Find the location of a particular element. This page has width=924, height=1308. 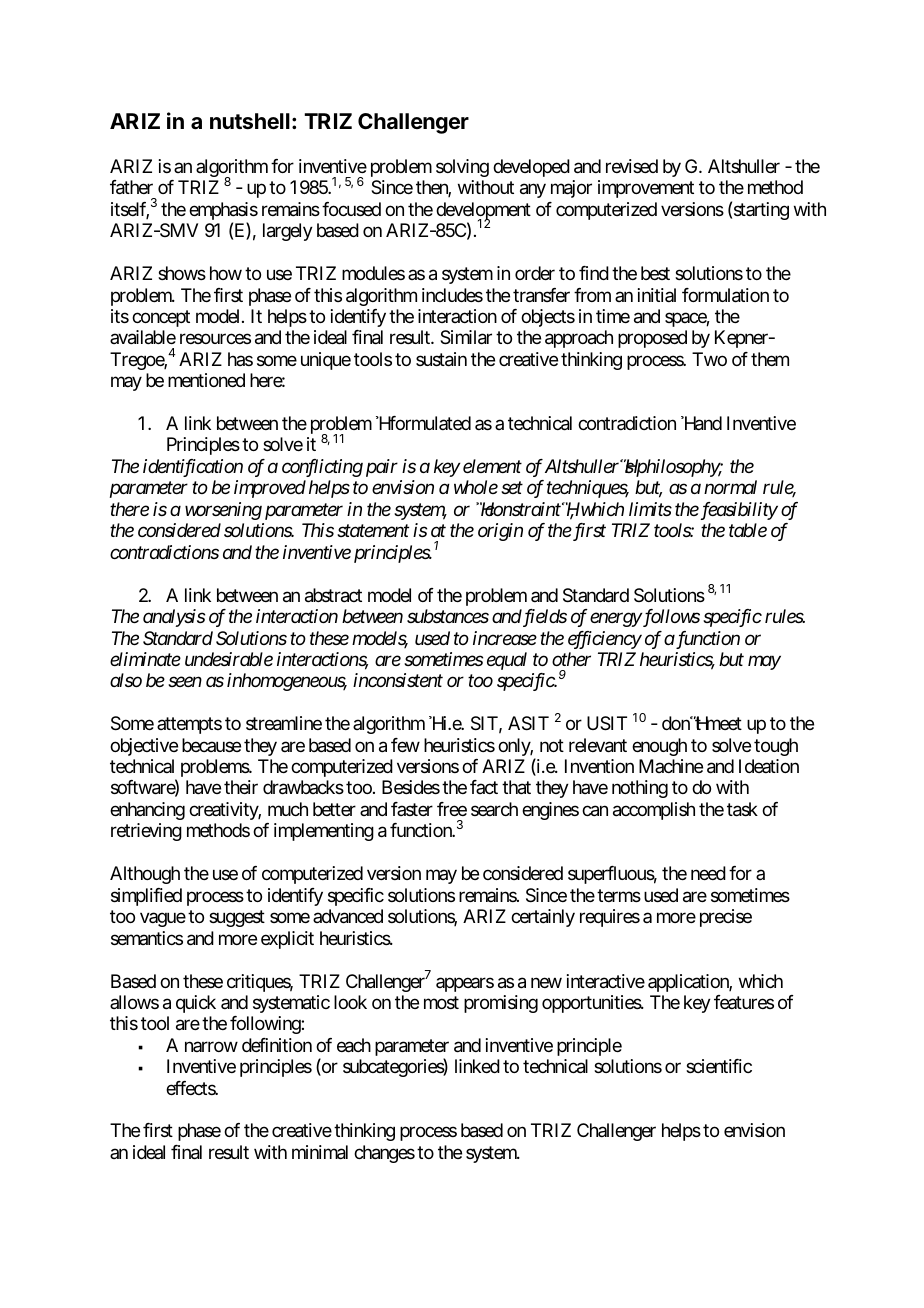

nutshell is located at coordinates (250, 121).
